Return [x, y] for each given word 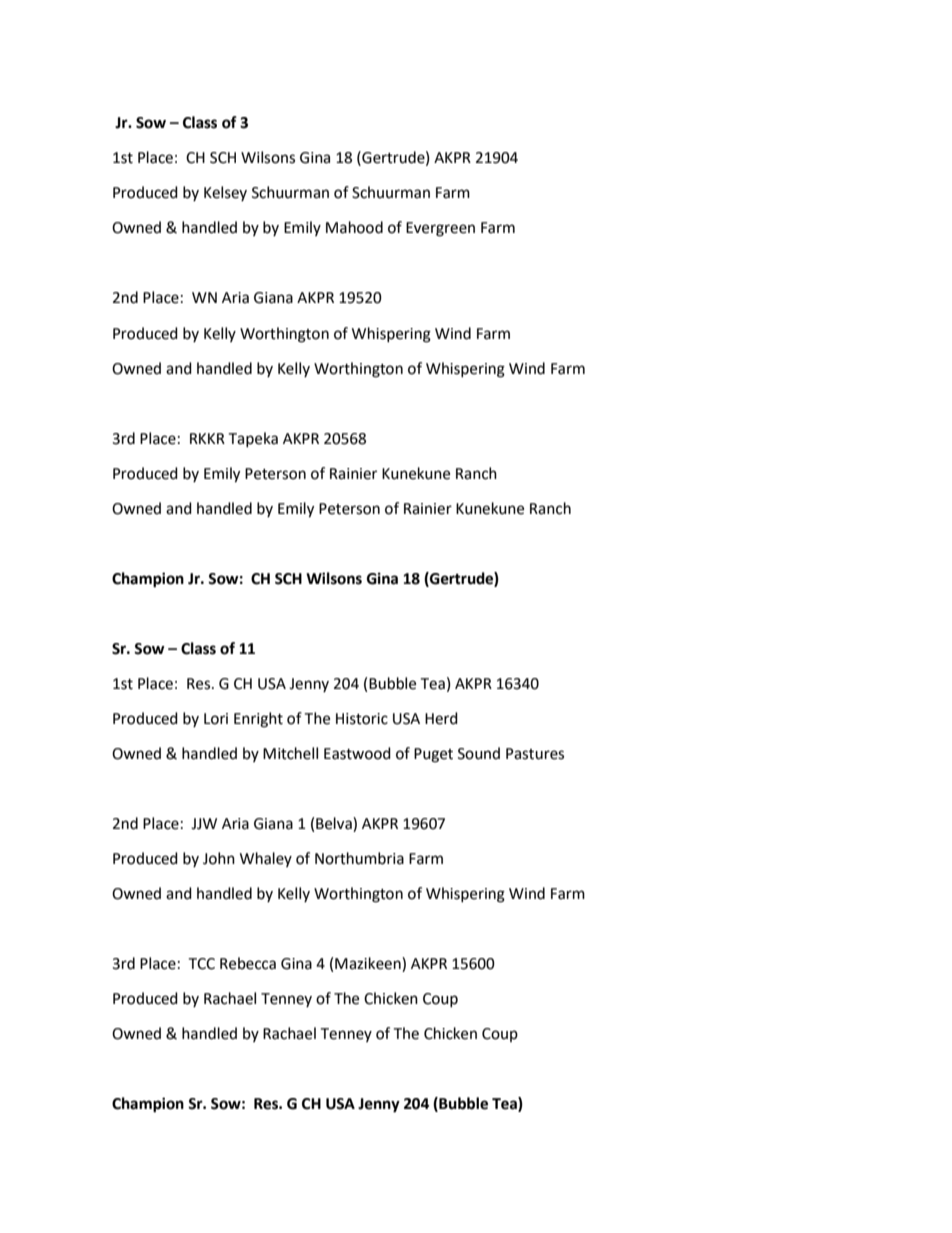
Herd [441, 718]
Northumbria [359, 858]
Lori [216, 719]
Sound [479, 753]
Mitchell [290, 753]
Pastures [535, 754]
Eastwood [357, 753]
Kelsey [225, 193]
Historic [362, 719]
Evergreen [440, 229]
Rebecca [248, 963]
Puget [433, 755]
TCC [201, 964]
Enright [258, 720]
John [219, 858]
